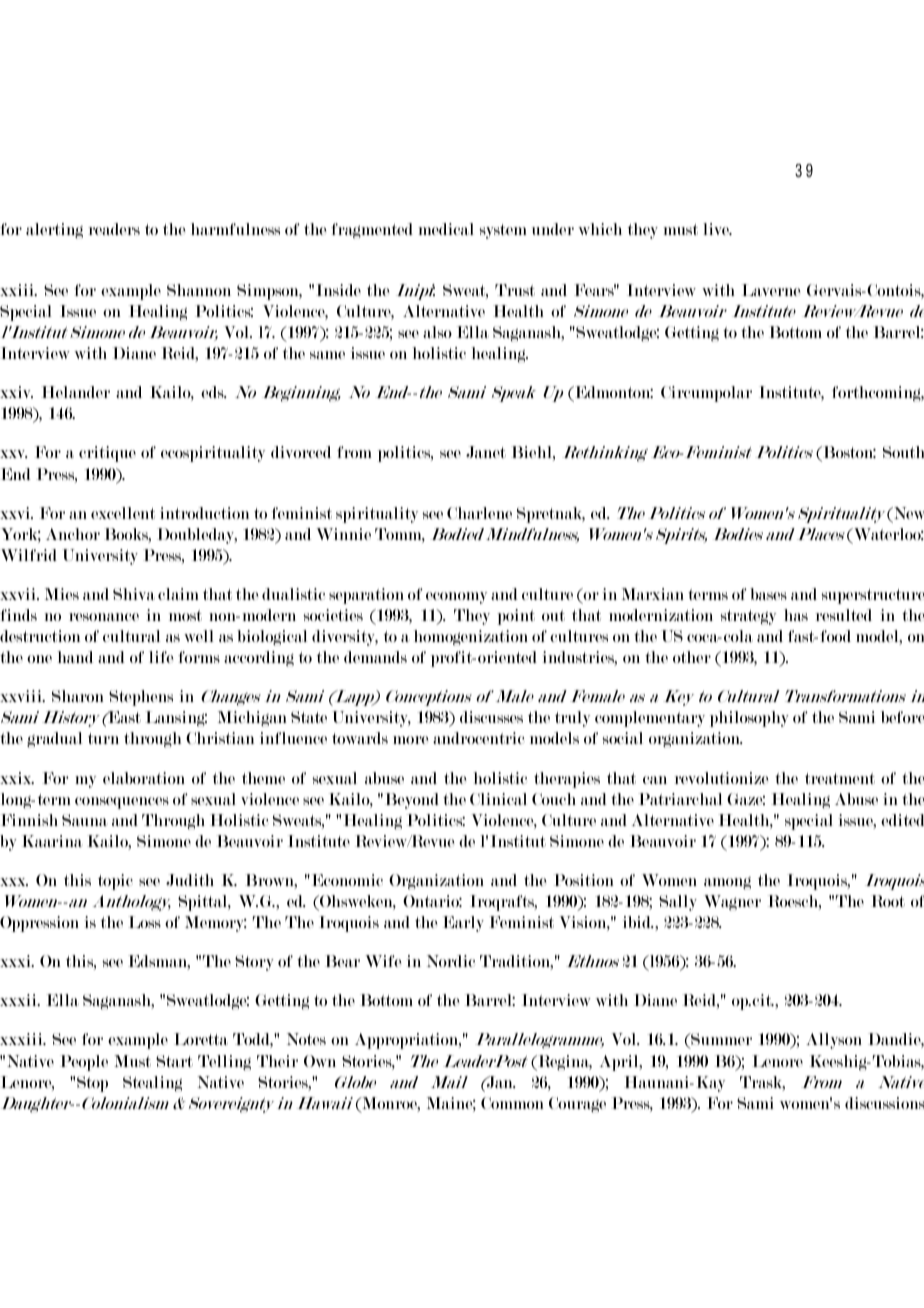 The image size is (924, 1308). Describe the element at coordinates (114, 229) in the document. I see `readers` at that location.
